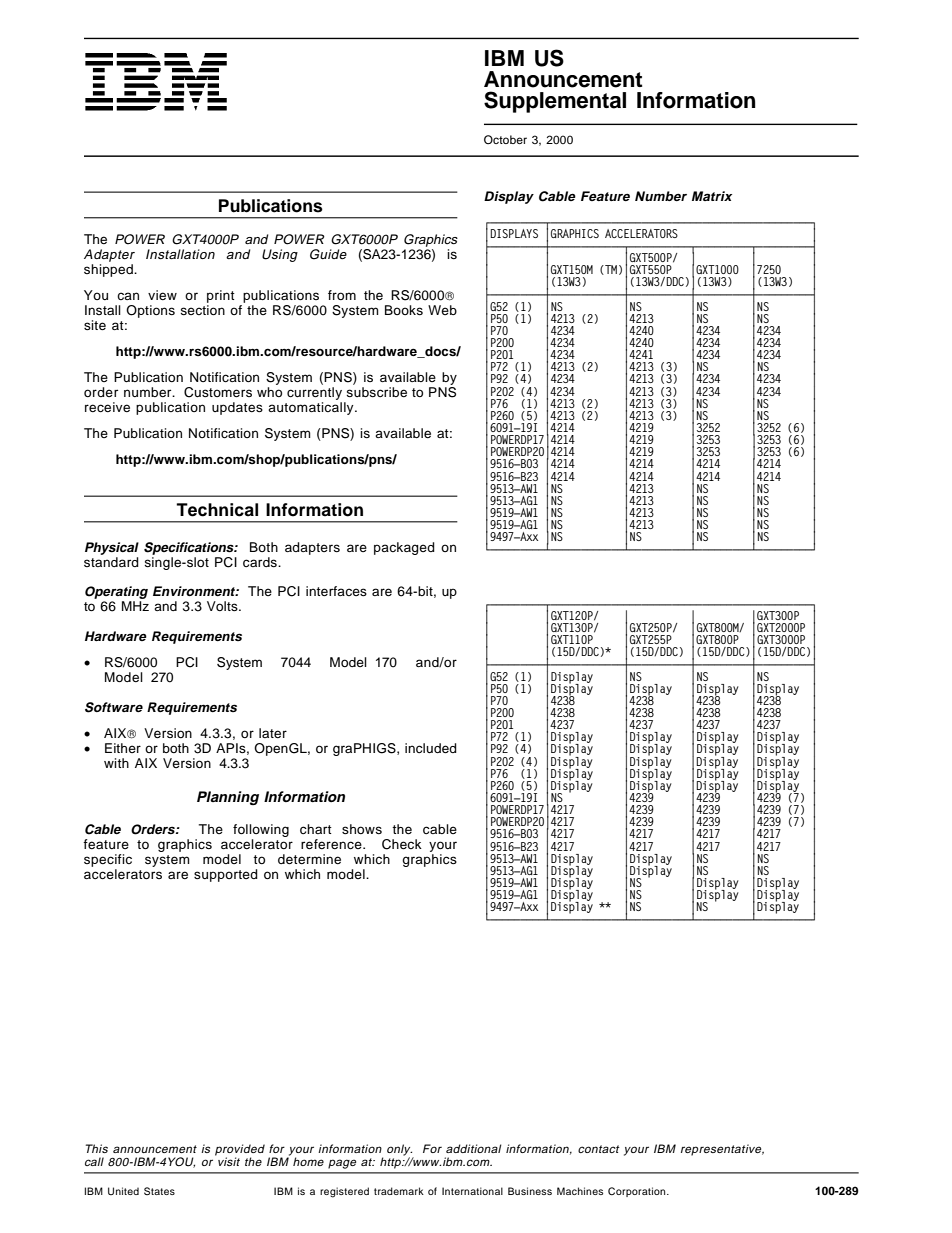  Describe the element at coordinates (332, 844) in the screenshot. I see `reference` at that location.
